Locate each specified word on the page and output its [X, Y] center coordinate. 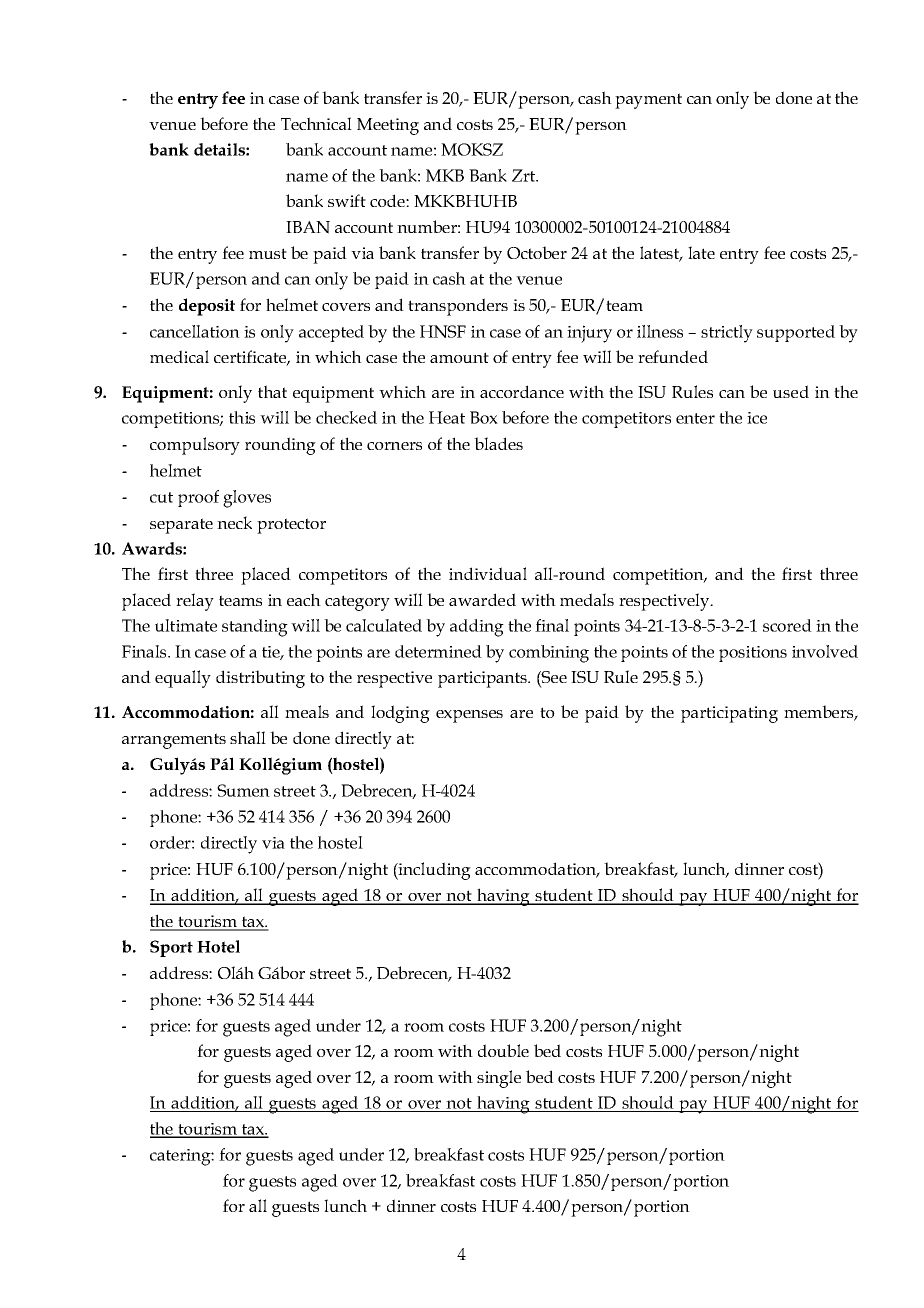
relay [195, 602]
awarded [482, 599]
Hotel [218, 946]
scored [787, 625]
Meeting [388, 126]
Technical [316, 123]
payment [648, 101]
